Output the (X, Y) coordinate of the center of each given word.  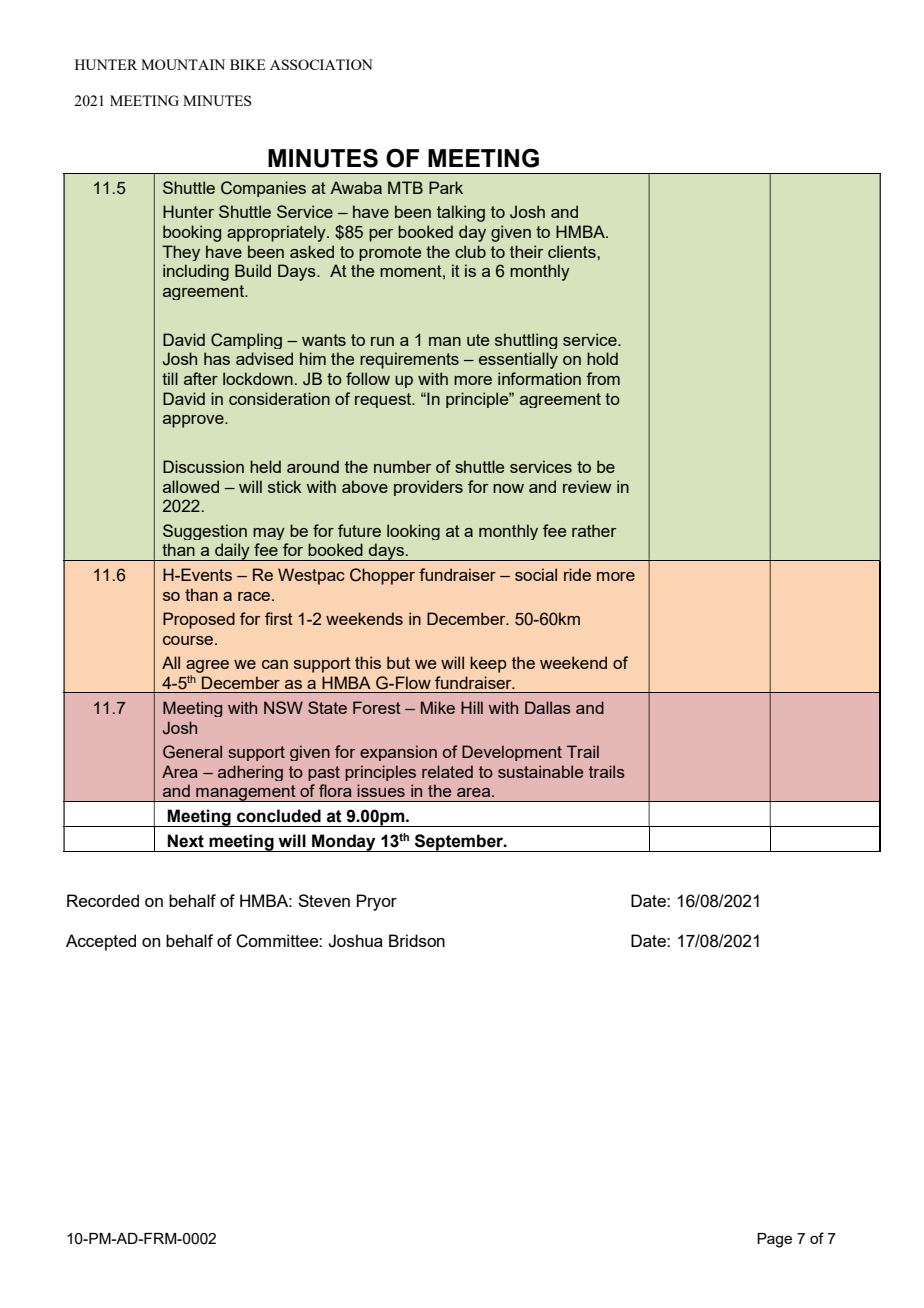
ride (577, 574)
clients (573, 251)
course (189, 640)
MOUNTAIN (183, 64)
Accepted (101, 942)
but (398, 662)
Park (446, 187)
